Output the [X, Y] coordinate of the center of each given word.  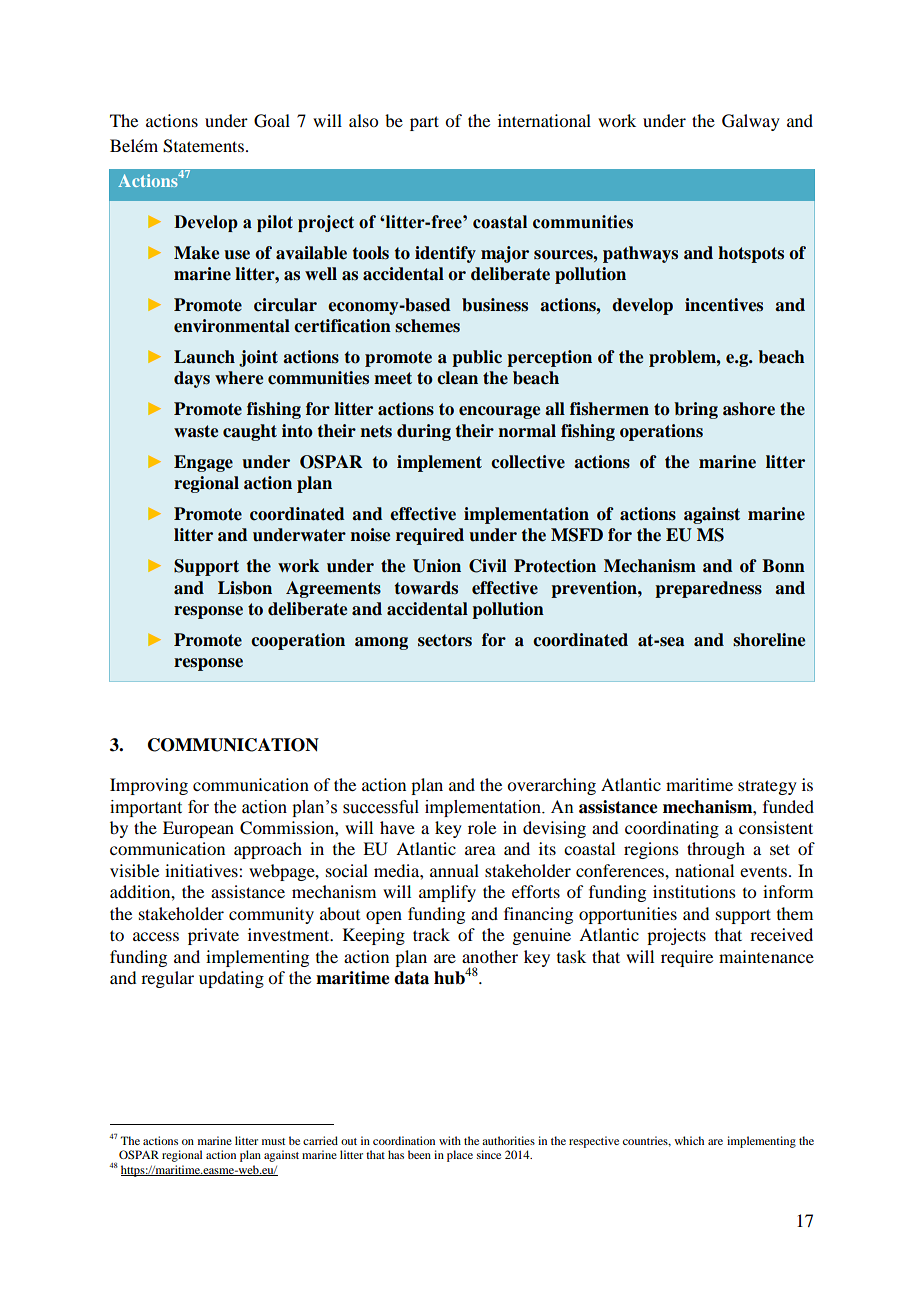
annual [454, 870]
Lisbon [245, 588]
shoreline [769, 640]
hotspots [751, 254]
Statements [203, 146]
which [689, 1140]
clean [457, 378]
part [424, 123]
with [450, 1140]
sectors [445, 640]
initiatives [202, 870]
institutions [694, 891]
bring [696, 410]
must [273, 1141]
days [192, 379]
